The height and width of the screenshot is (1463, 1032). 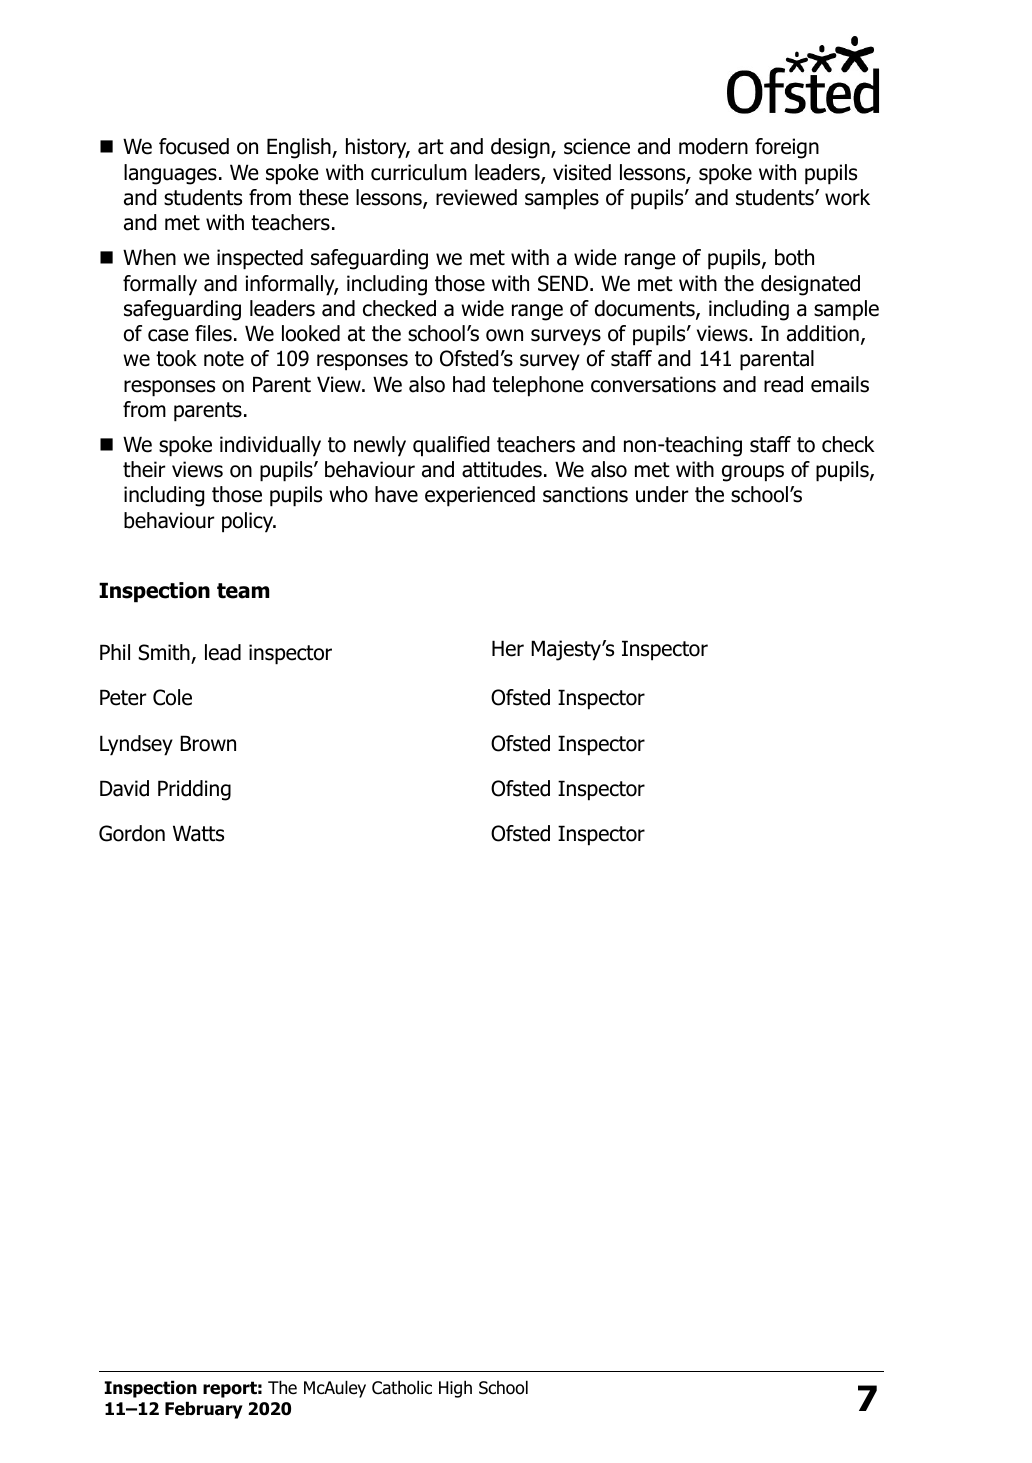 What do you see at coordinates (662, 494) in the screenshot?
I see `under` at bounding box center [662, 494].
